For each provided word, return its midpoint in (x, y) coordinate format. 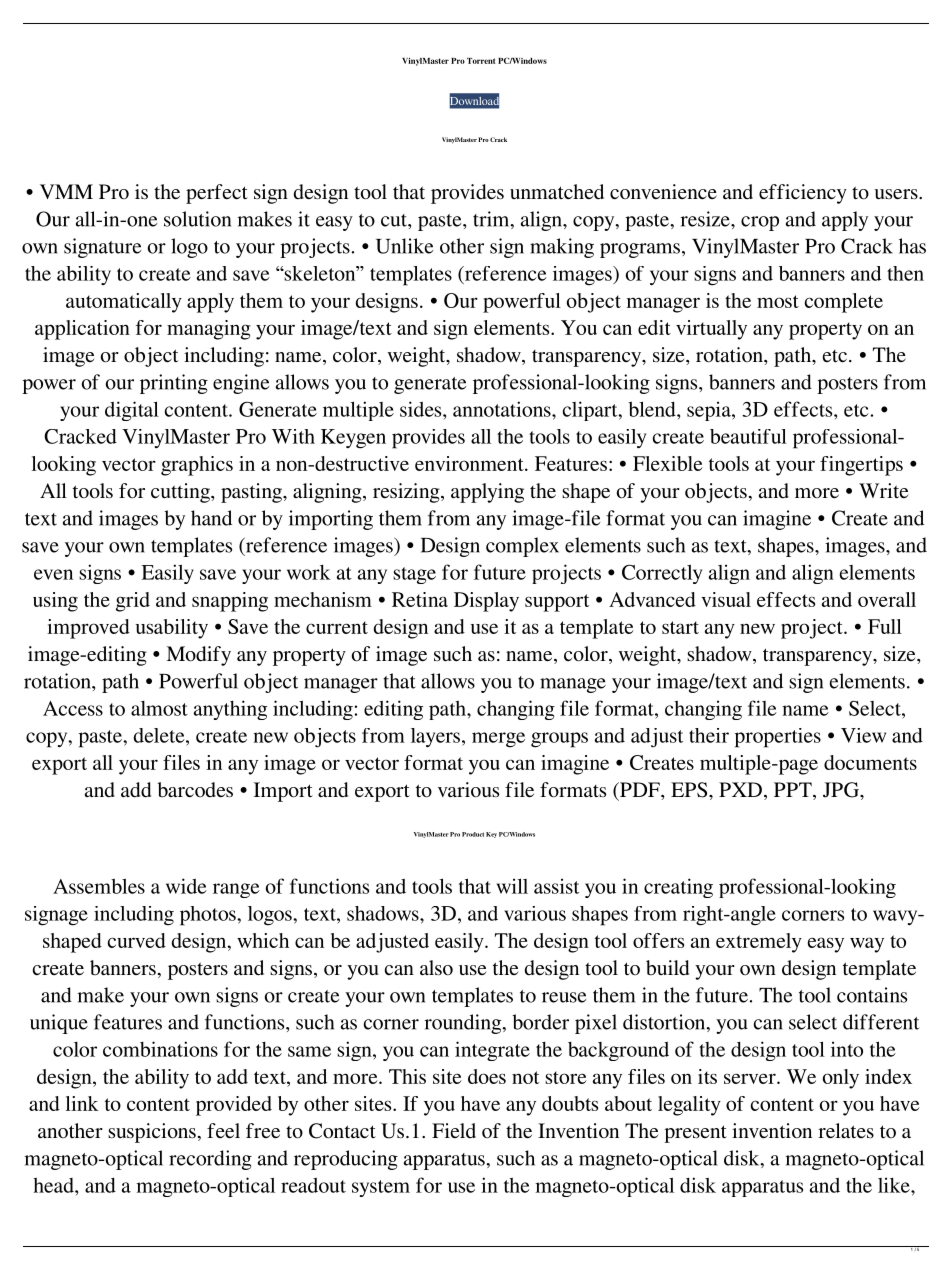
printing (174, 384)
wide (186, 886)
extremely (759, 943)
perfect (217, 194)
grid (133, 602)
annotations (503, 409)
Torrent (481, 61)
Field (454, 1130)
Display (486, 602)
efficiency (803, 194)
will (512, 886)
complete (844, 303)
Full (885, 626)
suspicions (152, 1133)
